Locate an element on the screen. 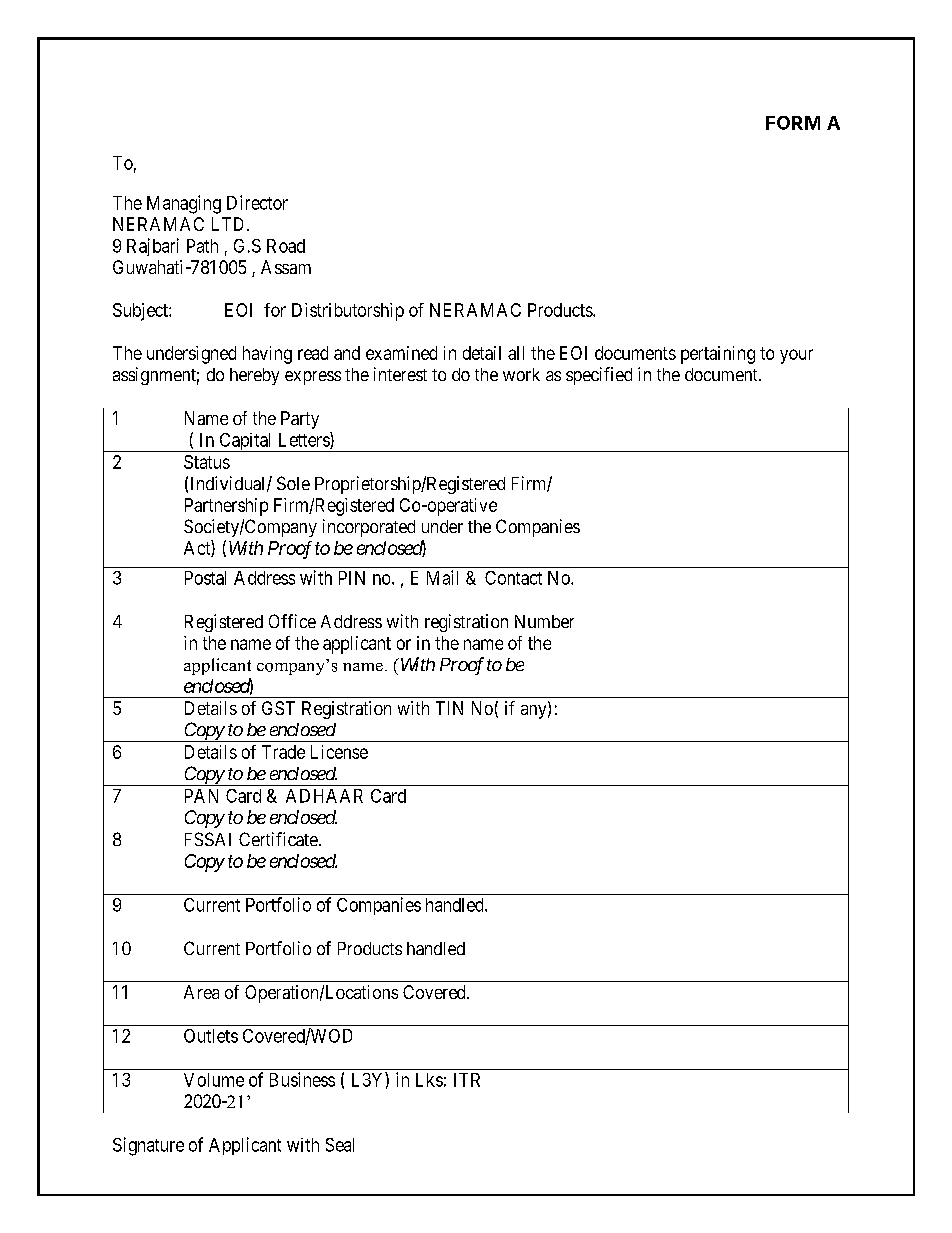 This screenshot has height=1233, width=952. Road is located at coordinates (286, 246).
